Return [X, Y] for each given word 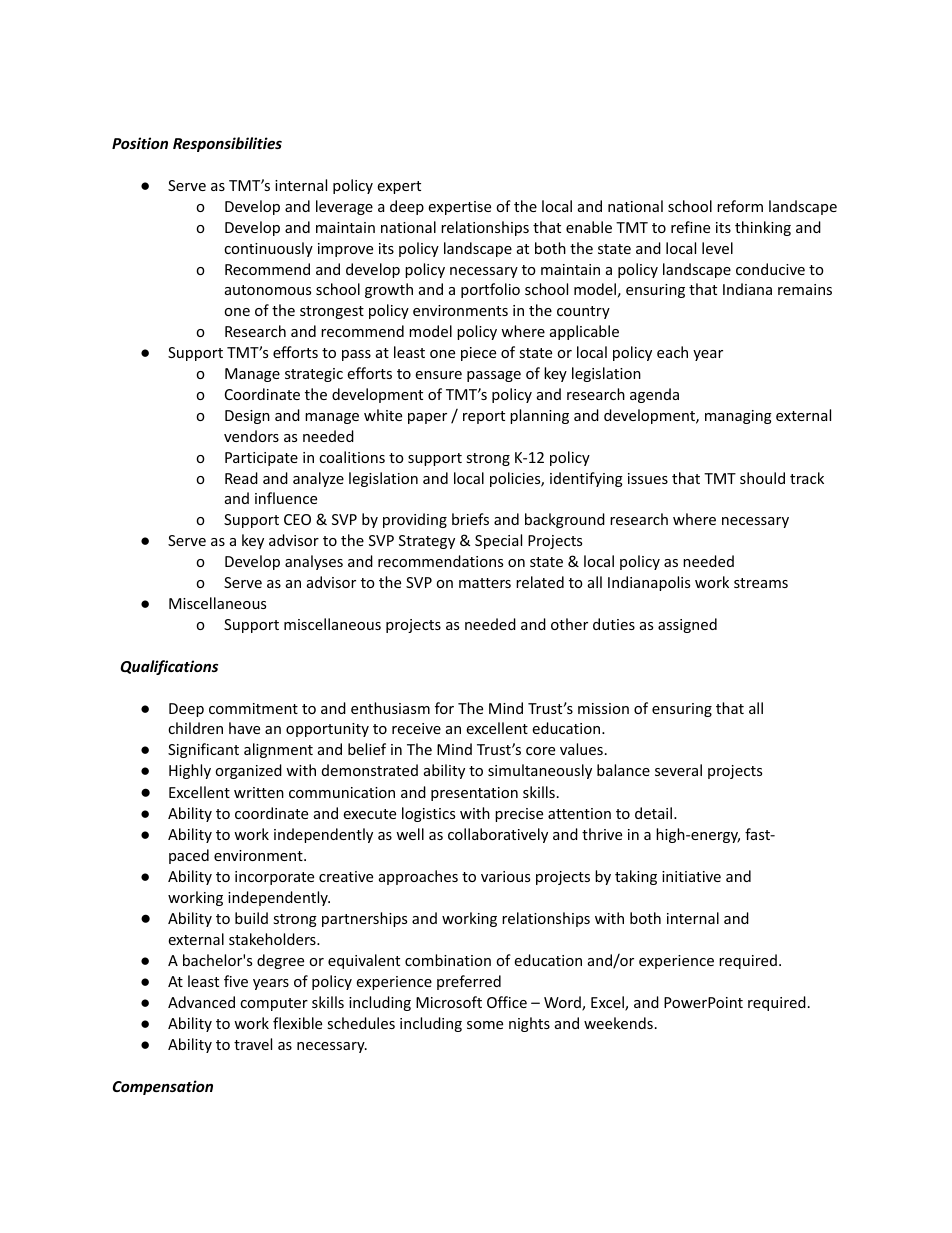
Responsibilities [227, 144]
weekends [618, 1023]
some [485, 1025]
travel [253, 1044]
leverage [344, 207]
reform [740, 206]
